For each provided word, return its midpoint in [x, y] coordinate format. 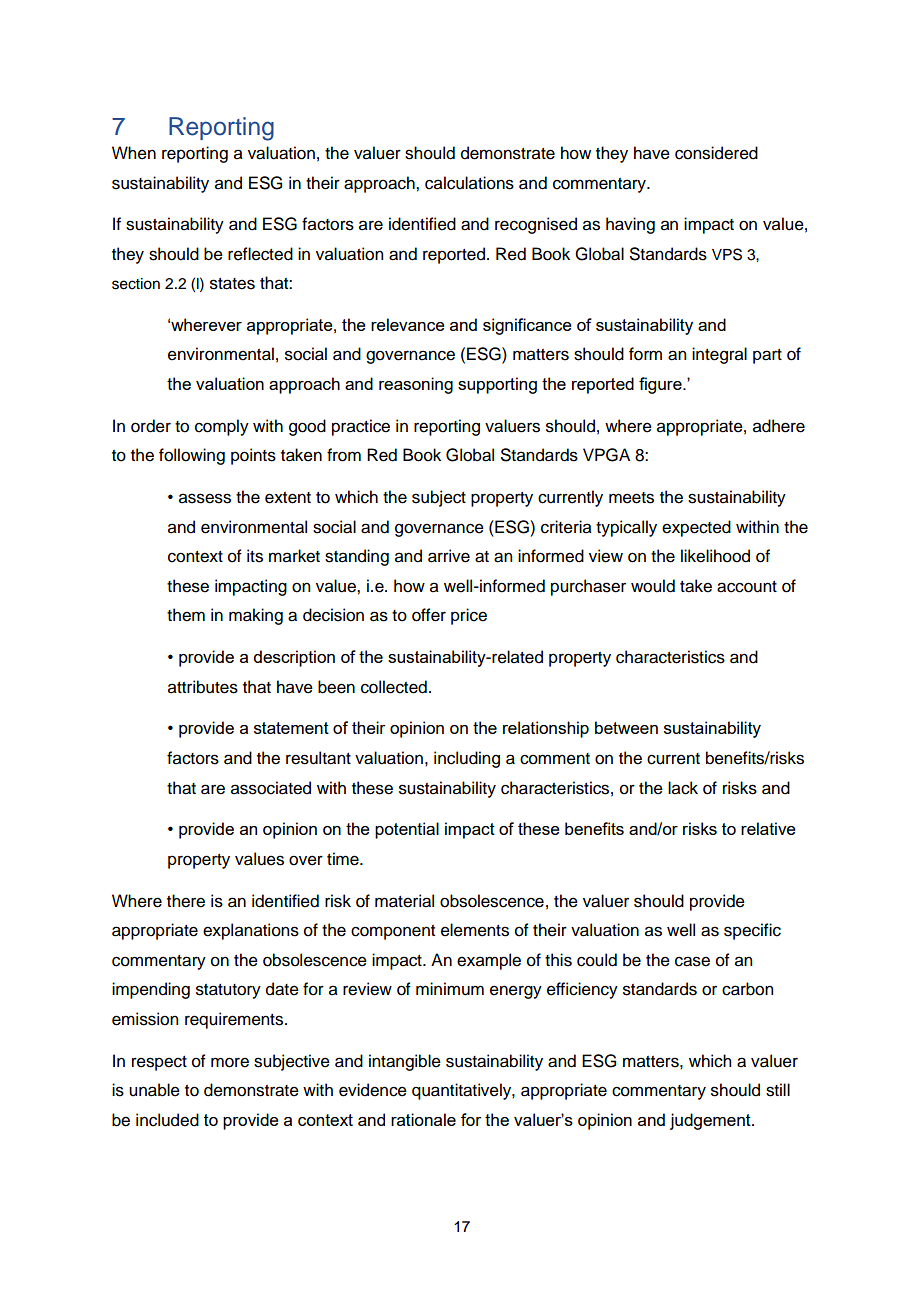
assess [205, 498]
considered [716, 153]
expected [696, 528]
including [467, 759]
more [230, 1062]
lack [683, 788]
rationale [423, 1119]
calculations [469, 183]
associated [271, 788]
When [134, 153]
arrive [449, 556]
